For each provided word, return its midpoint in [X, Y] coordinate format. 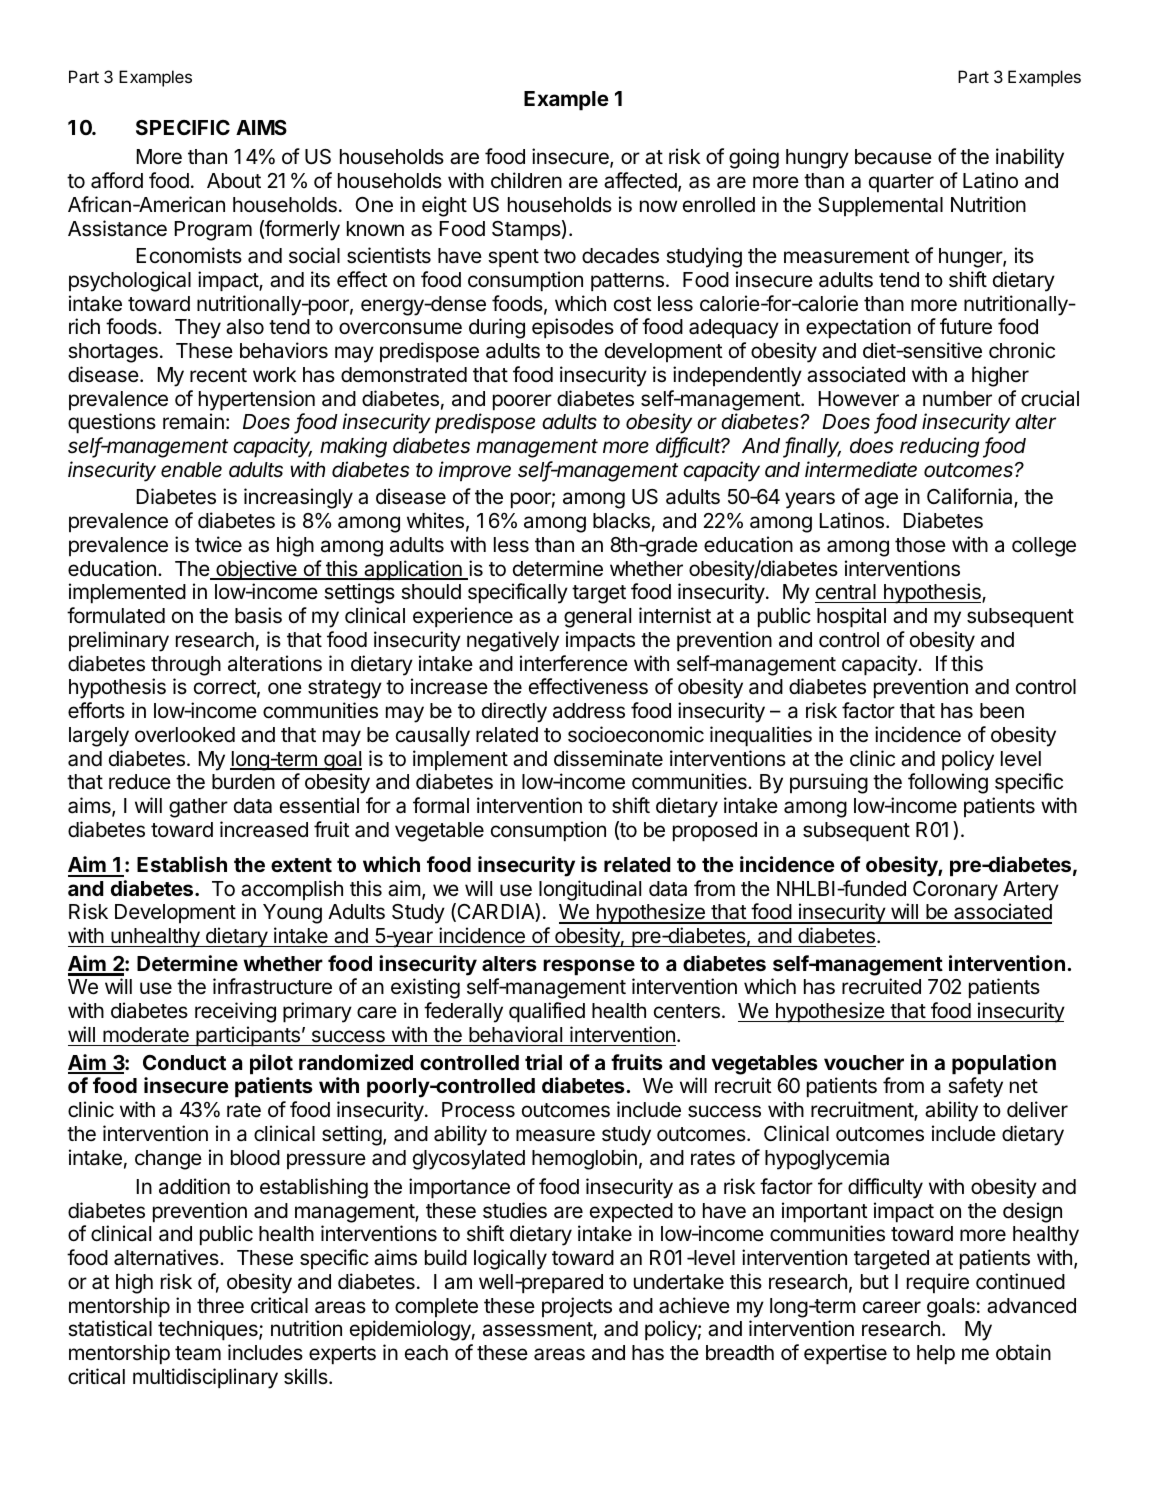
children [526, 180]
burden [243, 782]
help [936, 1355]
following [948, 783]
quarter [901, 183]
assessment [538, 1331]
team [198, 1353]
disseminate [608, 758]
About [234, 180]
